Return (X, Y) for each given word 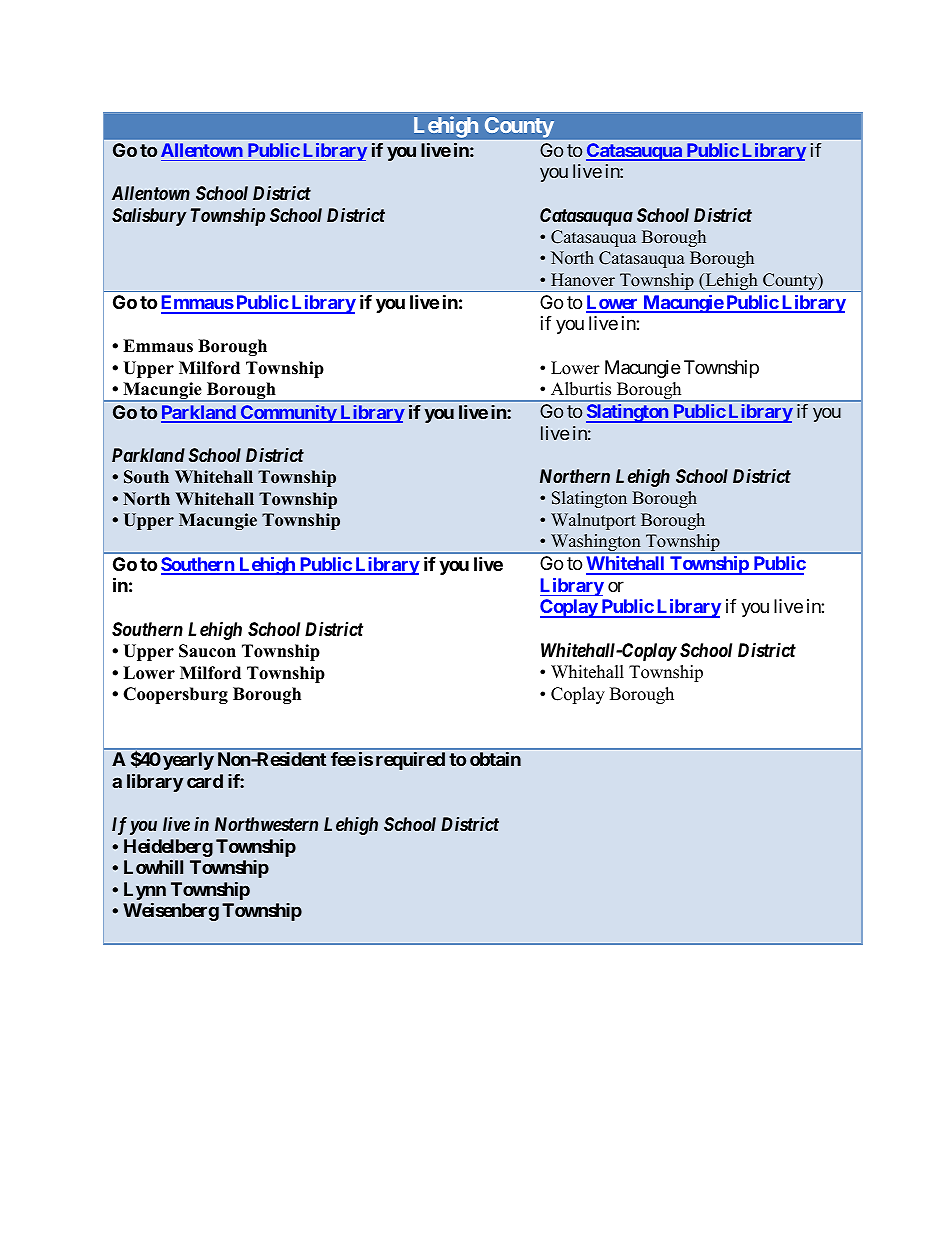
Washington (596, 544)
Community (288, 414)
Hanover (583, 280)
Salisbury (149, 217)
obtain (495, 759)
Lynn (145, 891)
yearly (188, 761)
